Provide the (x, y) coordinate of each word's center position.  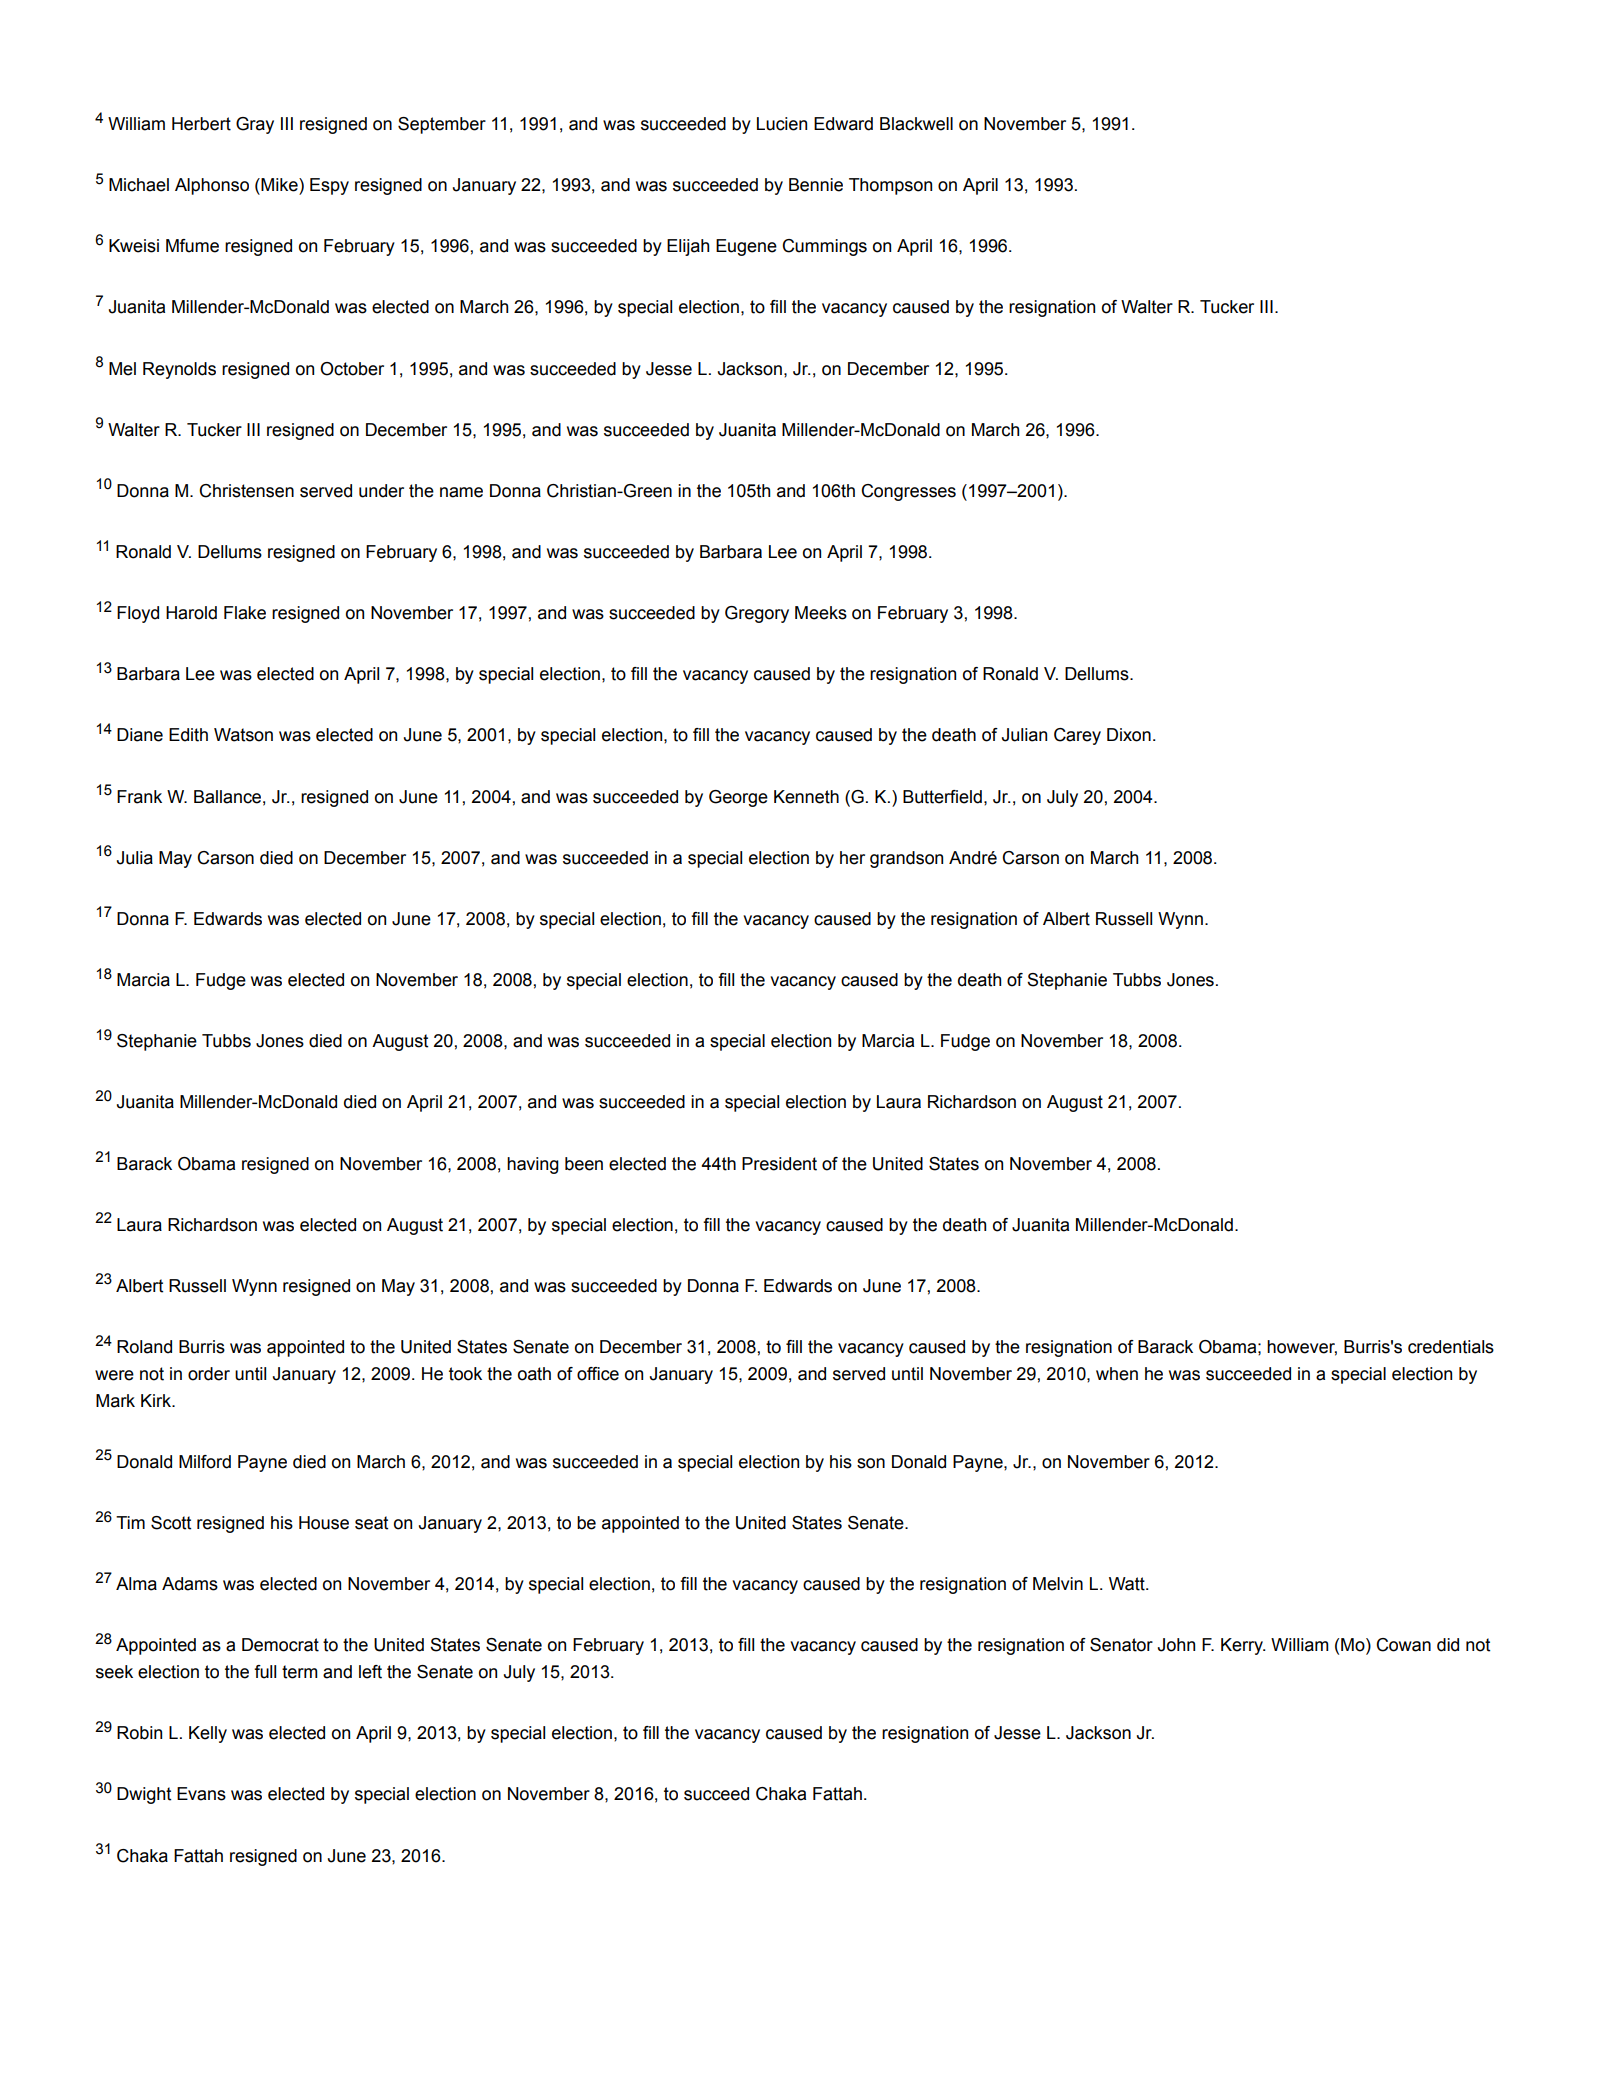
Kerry (1243, 1646)
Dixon (1129, 735)
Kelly (208, 1734)
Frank (139, 797)
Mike (279, 185)
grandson (906, 859)
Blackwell (916, 124)
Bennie (816, 185)
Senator (1121, 1645)
